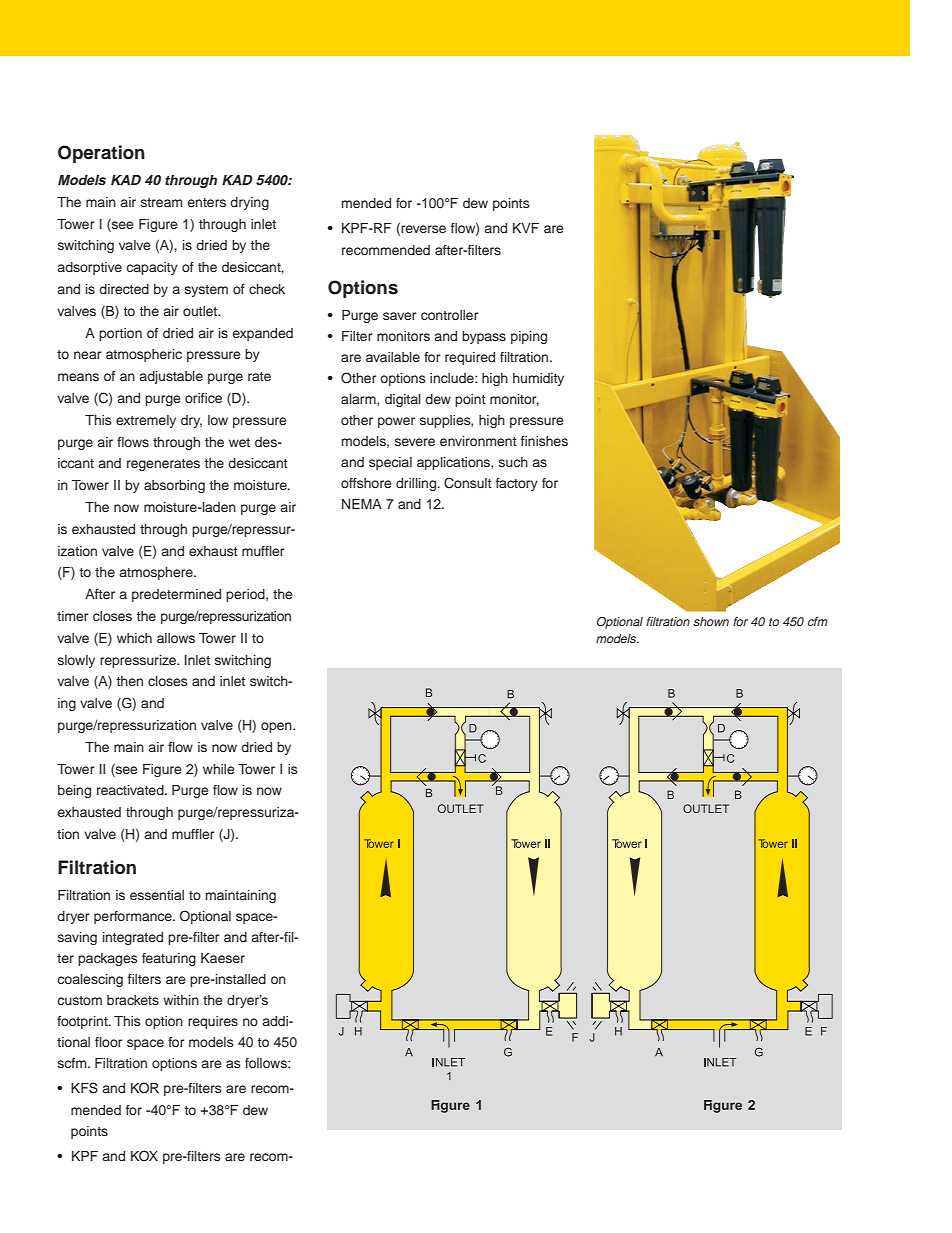 This page has width=952, height=1233. Describe the element at coordinates (449, 315) in the page. I see `controller` at that location.
